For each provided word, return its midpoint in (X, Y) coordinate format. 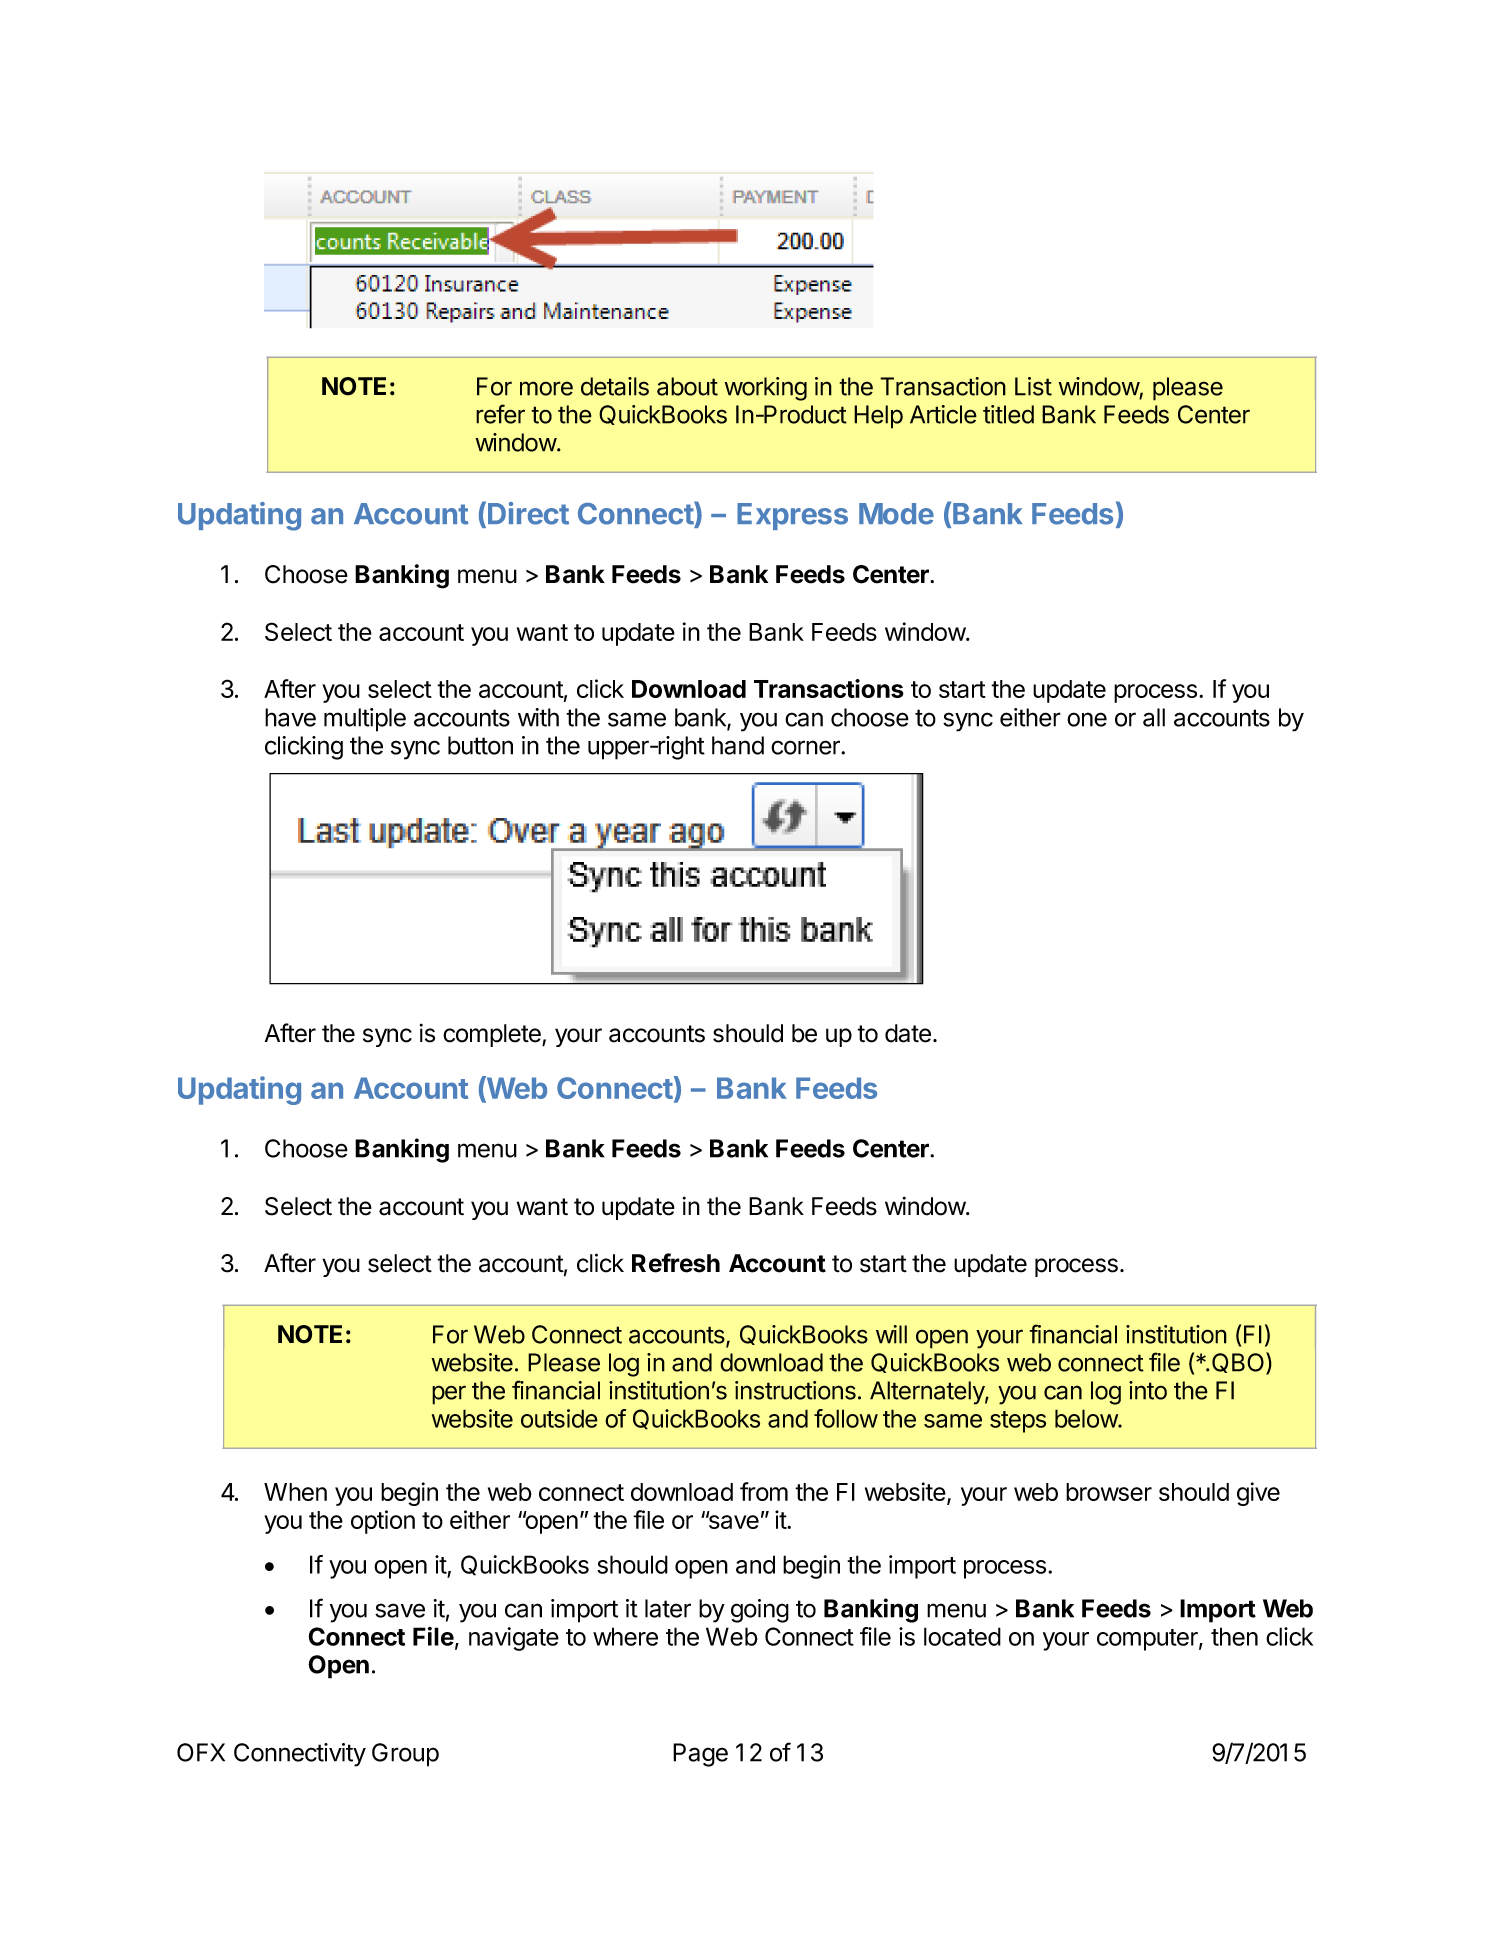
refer (500, 414)
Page (700, 1755)
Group (405, 1755)
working (765, 389)
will (891, 1334)
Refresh (676, 1263)
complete (493, 1035)
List (1033, 386)
